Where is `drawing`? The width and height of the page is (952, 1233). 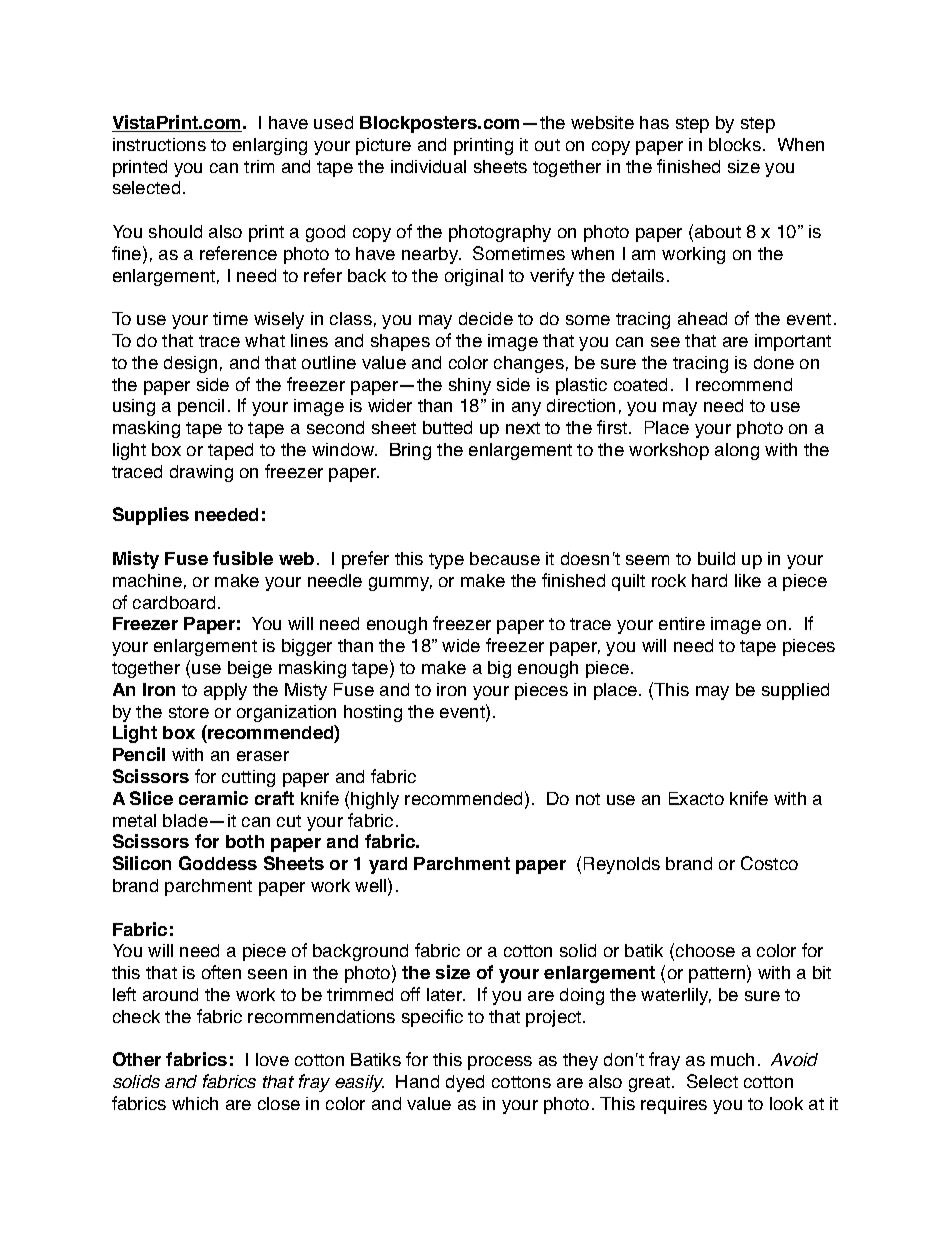 drawing is located at coordinates (201, 473).
